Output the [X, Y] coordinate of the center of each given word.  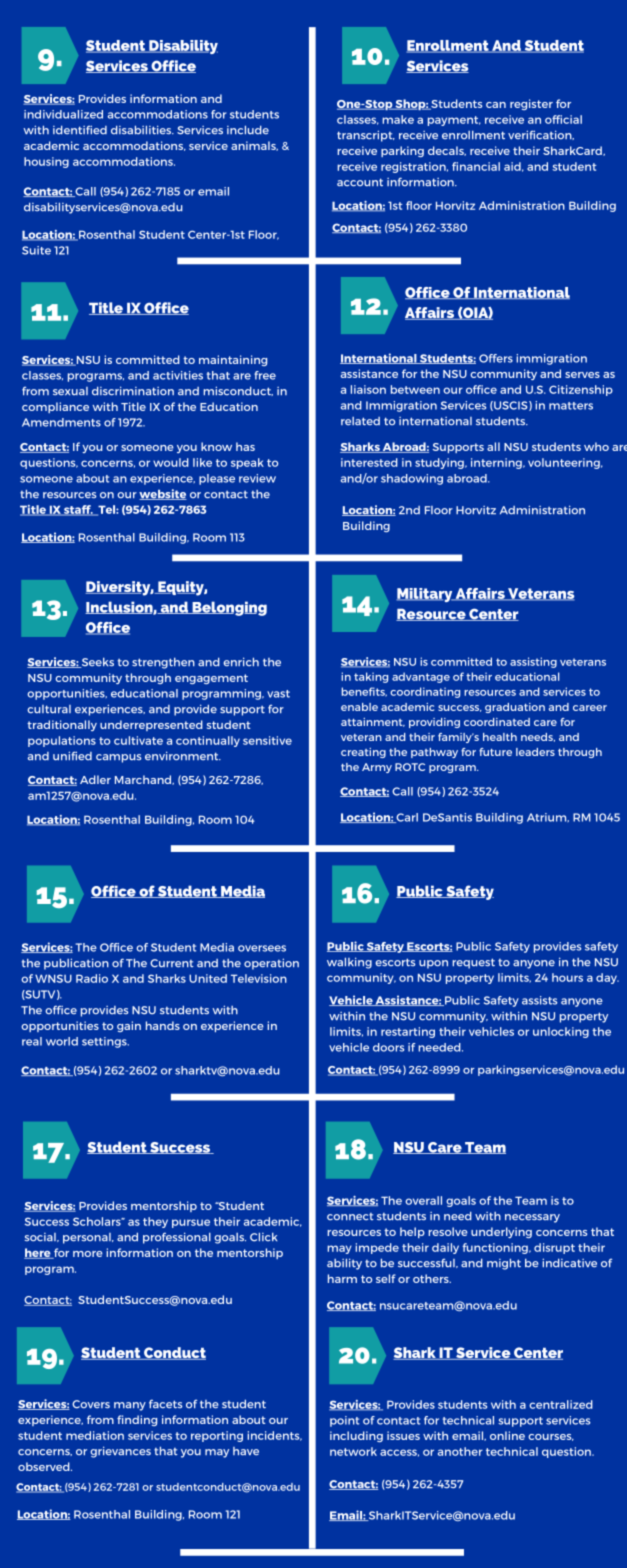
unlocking [561, 1032]
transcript [366, 136]
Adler [95, 779]
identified [80, 130]
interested [369, 462]
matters [571, 406]
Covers [91, 1404]
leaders [535, 752]
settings [105, 1042]
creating [363, 753]
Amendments [61, 422]
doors [388, 1047]
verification [541, 135]
